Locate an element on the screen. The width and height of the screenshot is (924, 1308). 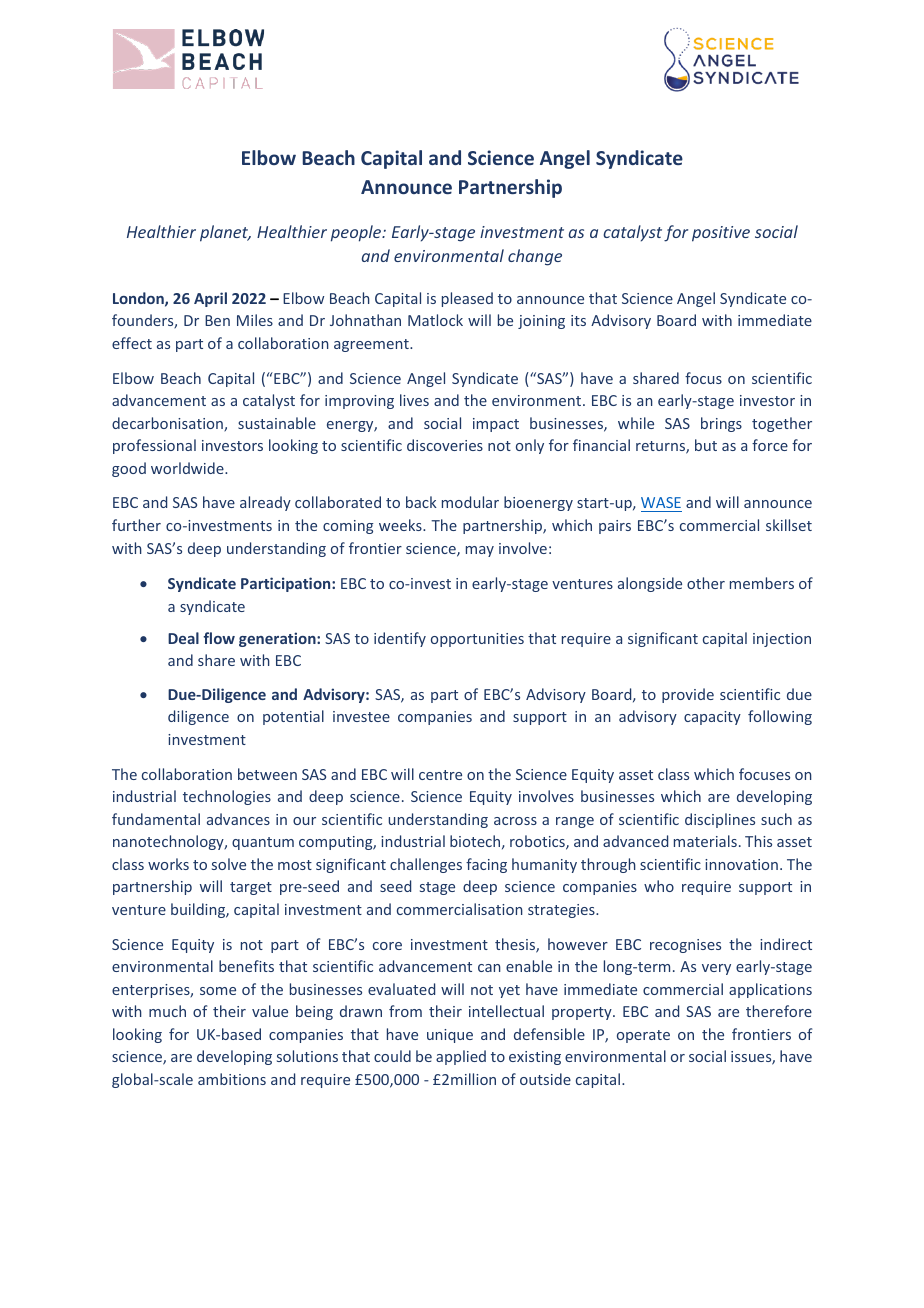
already is located at coordinates (265, 503).
